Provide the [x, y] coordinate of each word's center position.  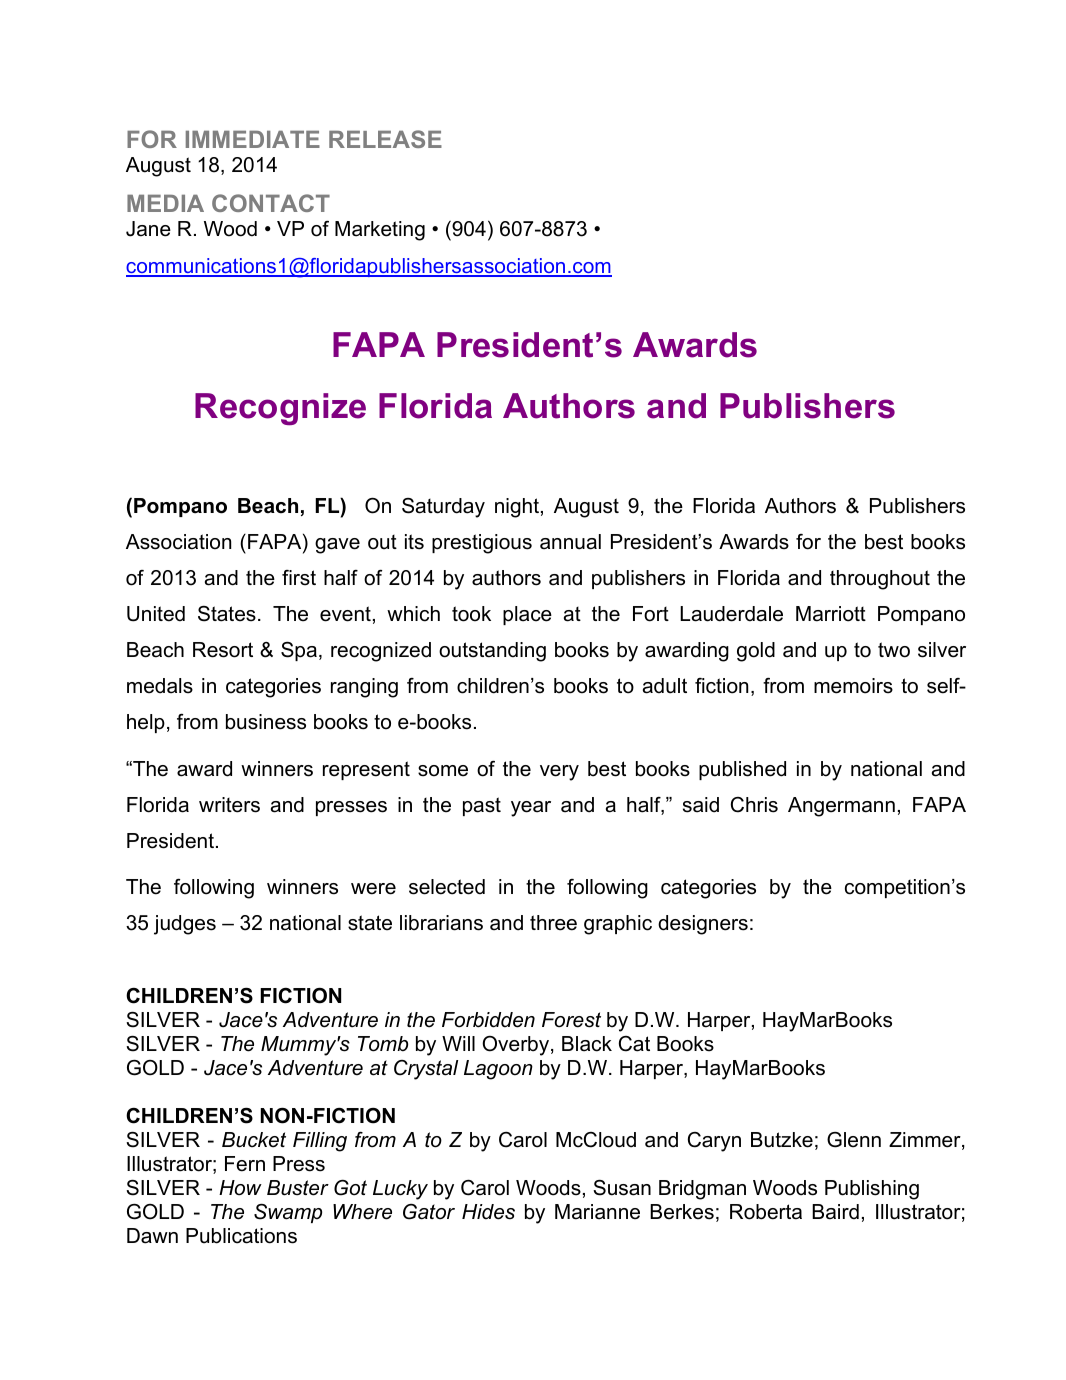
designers [703, 925]
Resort [223, 650]
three [553, 923]
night [517, 508]
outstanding [492, 652]
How [240, 1188]
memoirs [853, 686]
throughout [880, 580]
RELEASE [385, 139]
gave [337, 546]
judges [185, 925]
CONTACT [271, 203]
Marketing [380, 231]
